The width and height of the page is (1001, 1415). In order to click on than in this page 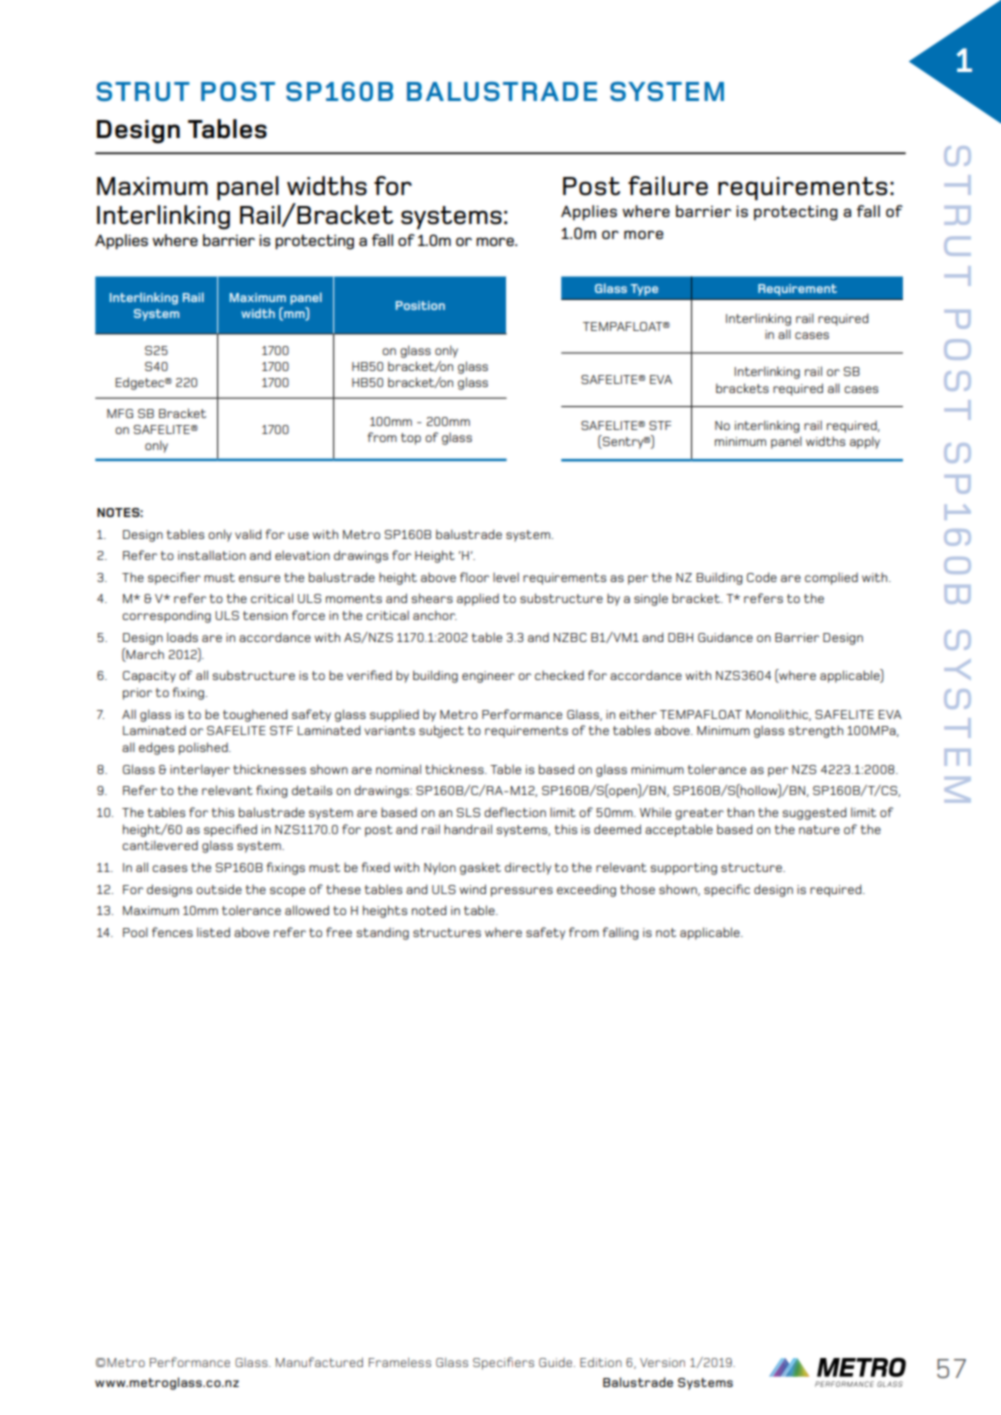, I will do `click(740, 812)`.
